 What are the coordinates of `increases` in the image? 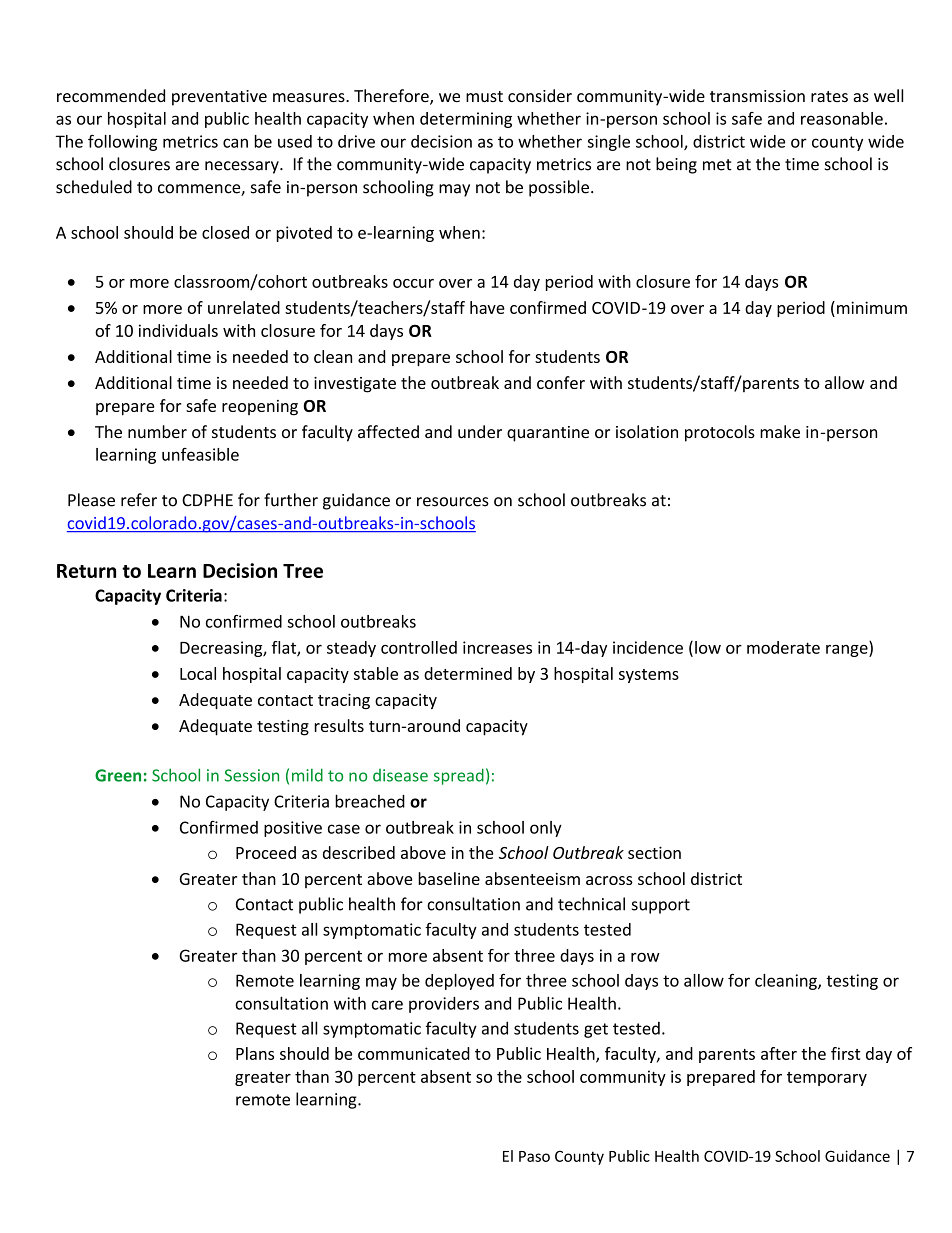 It's located at (497, 647).
